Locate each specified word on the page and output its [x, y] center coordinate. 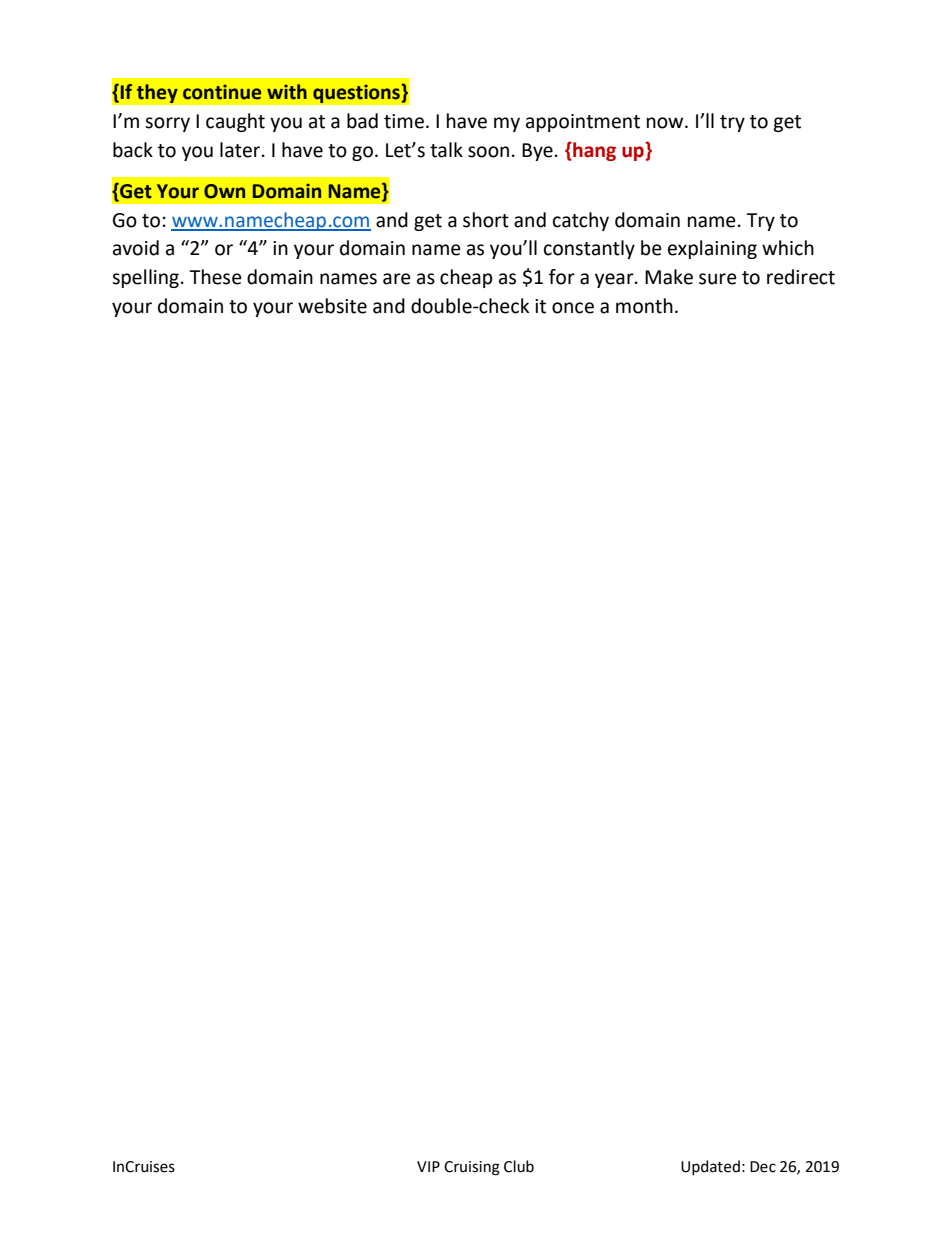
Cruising [472, 1168]
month [644, 306]
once [573, 308]
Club [519, 1166]
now [666, 123]
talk [446, 150]
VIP [428, 1166]
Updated [710, 1167]
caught [235, 122]
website [332, 306]
